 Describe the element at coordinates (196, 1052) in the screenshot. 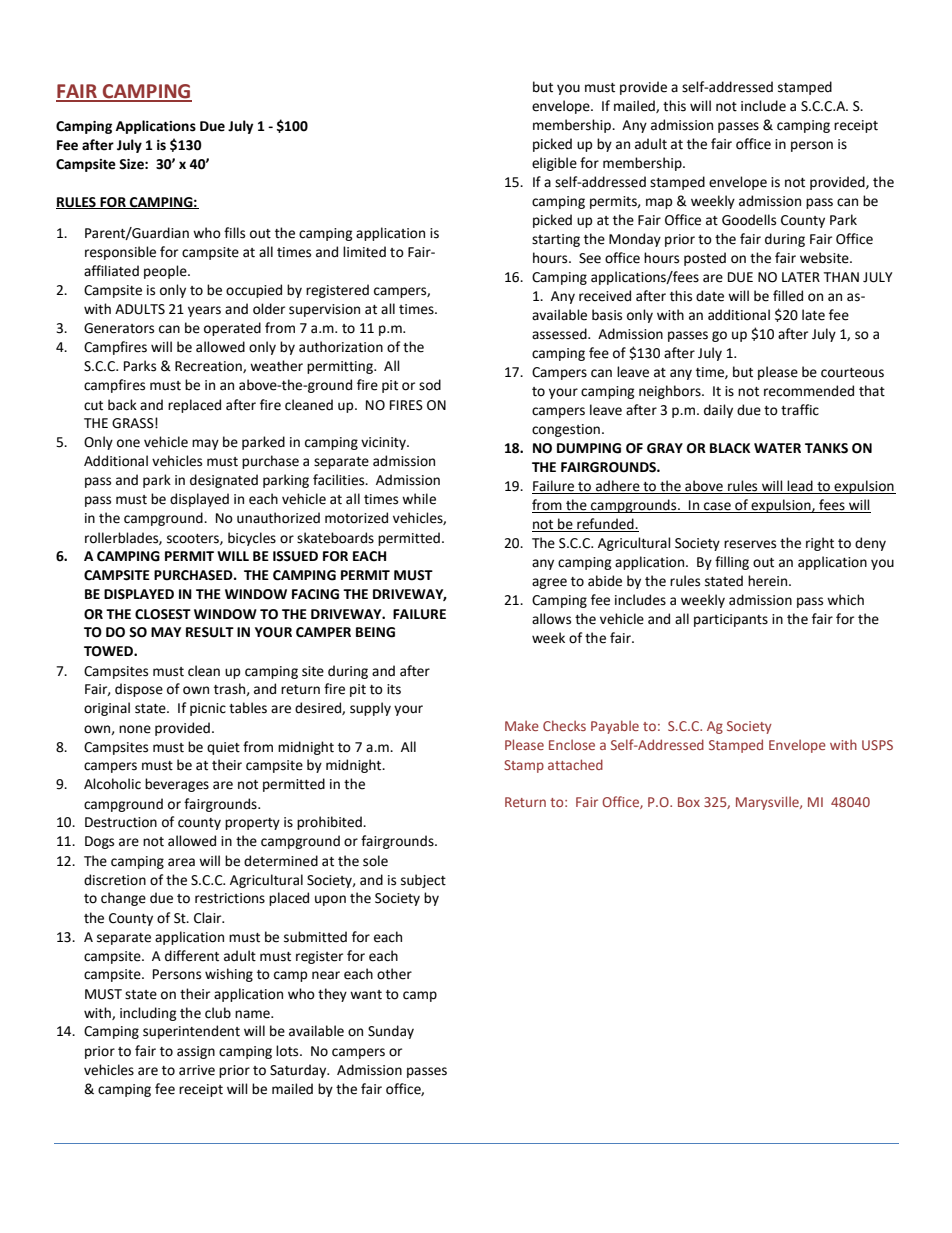

I see `assign` at that location.
